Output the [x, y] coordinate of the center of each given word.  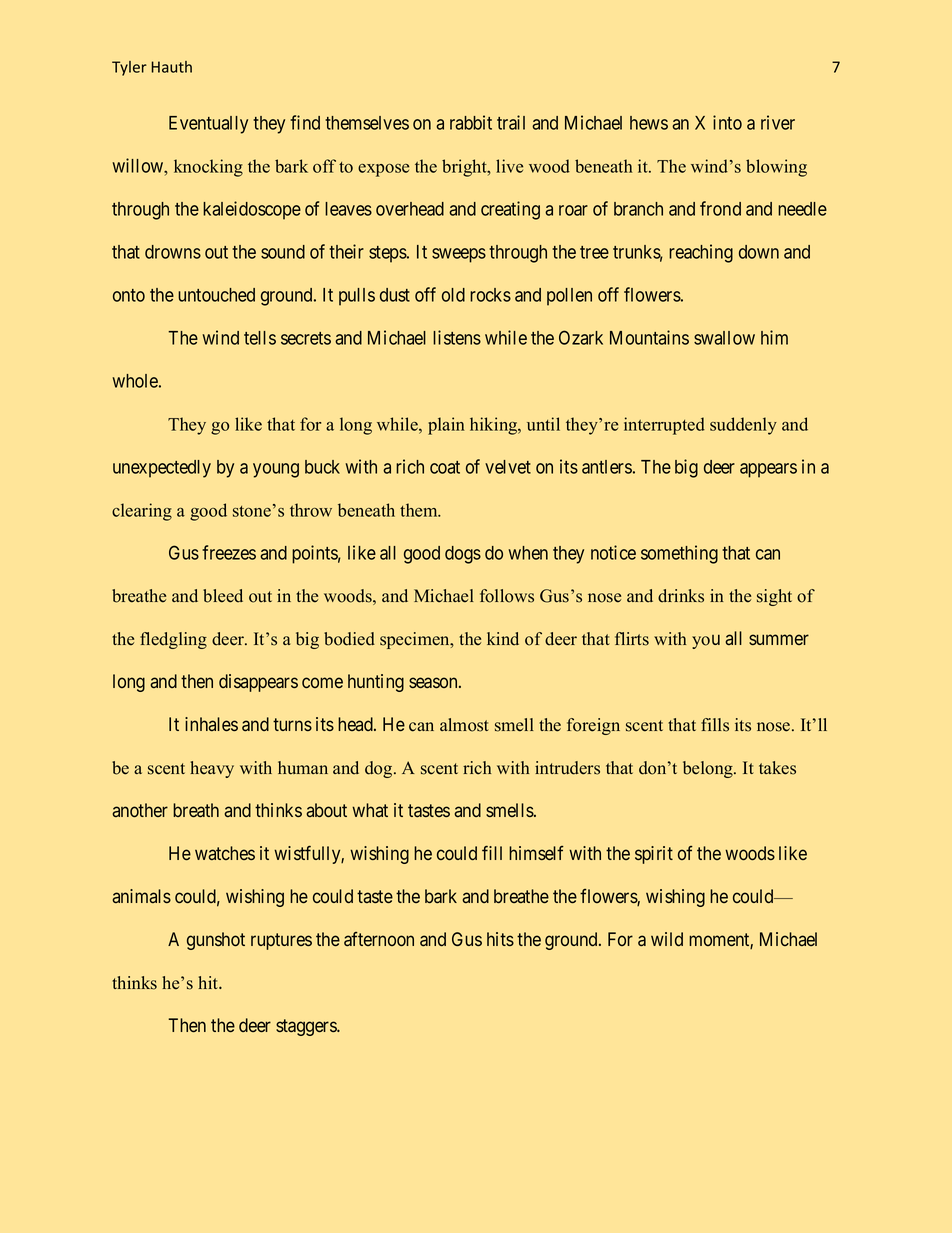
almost [464, 725]
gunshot [216, 941]
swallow [724, 338]
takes [777, 768]
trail [511, 122]
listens [457, 337]
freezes [229, 552]
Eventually [208, 125]
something [679, 554]
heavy [212, 769]
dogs [463, 555]
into [727, 122]
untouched [216, 295]
